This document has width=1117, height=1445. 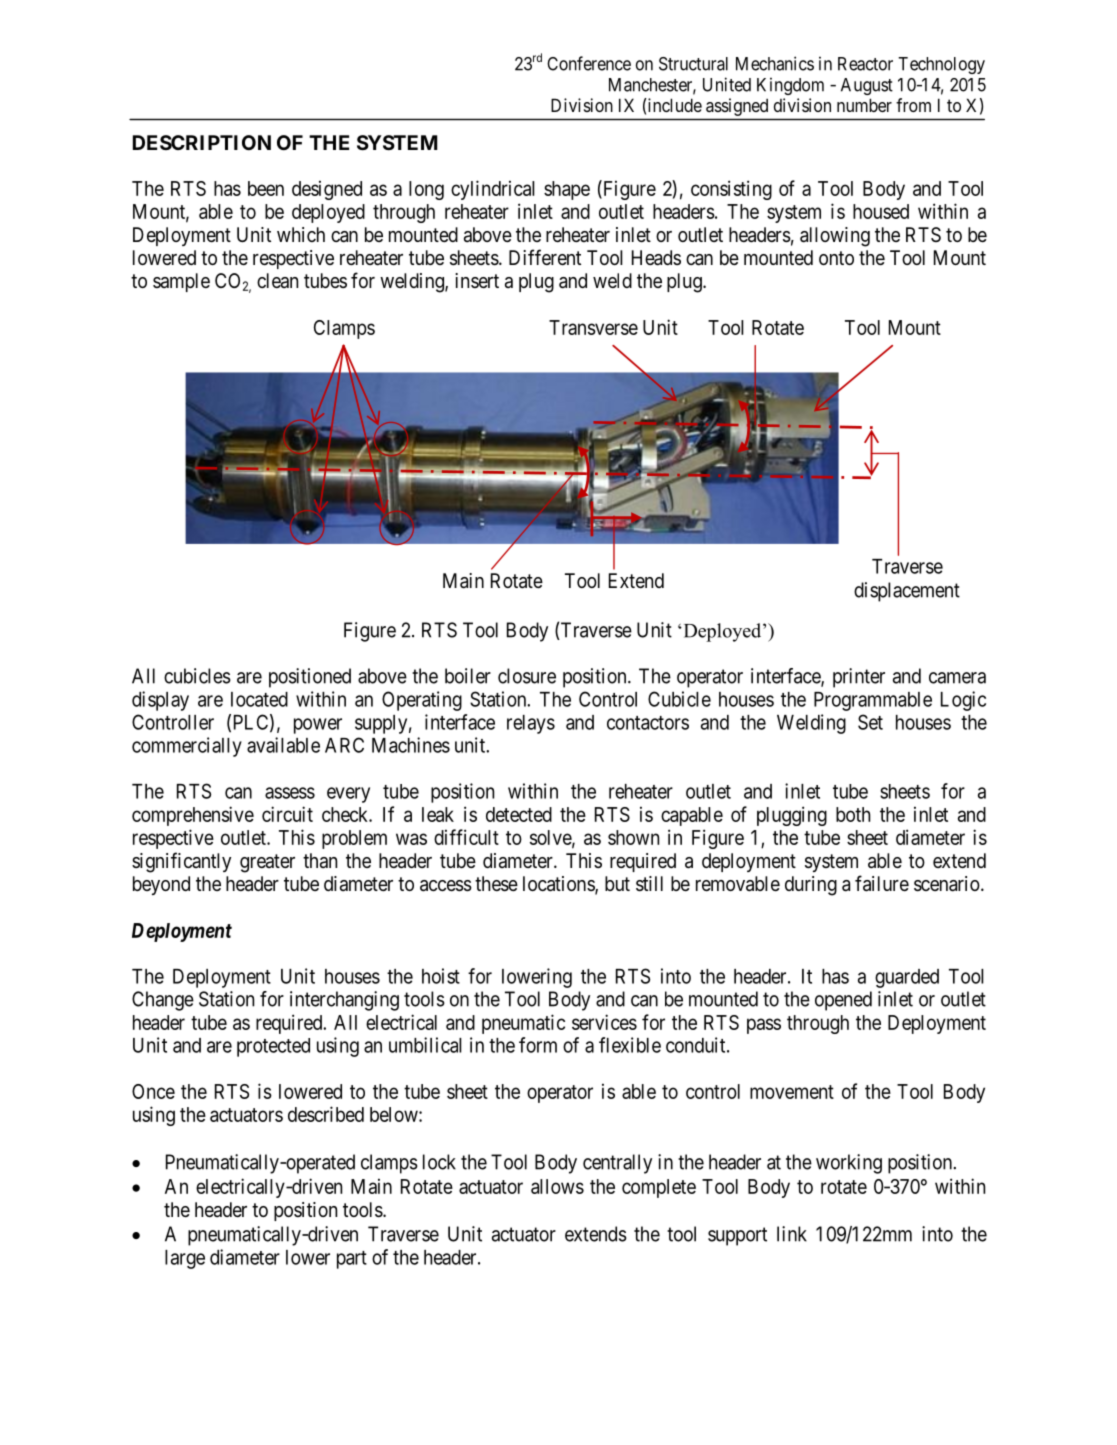 What do you see at coordinates (792, 1234) in the document?
I see `link` at bounding box center [792, 1234].
